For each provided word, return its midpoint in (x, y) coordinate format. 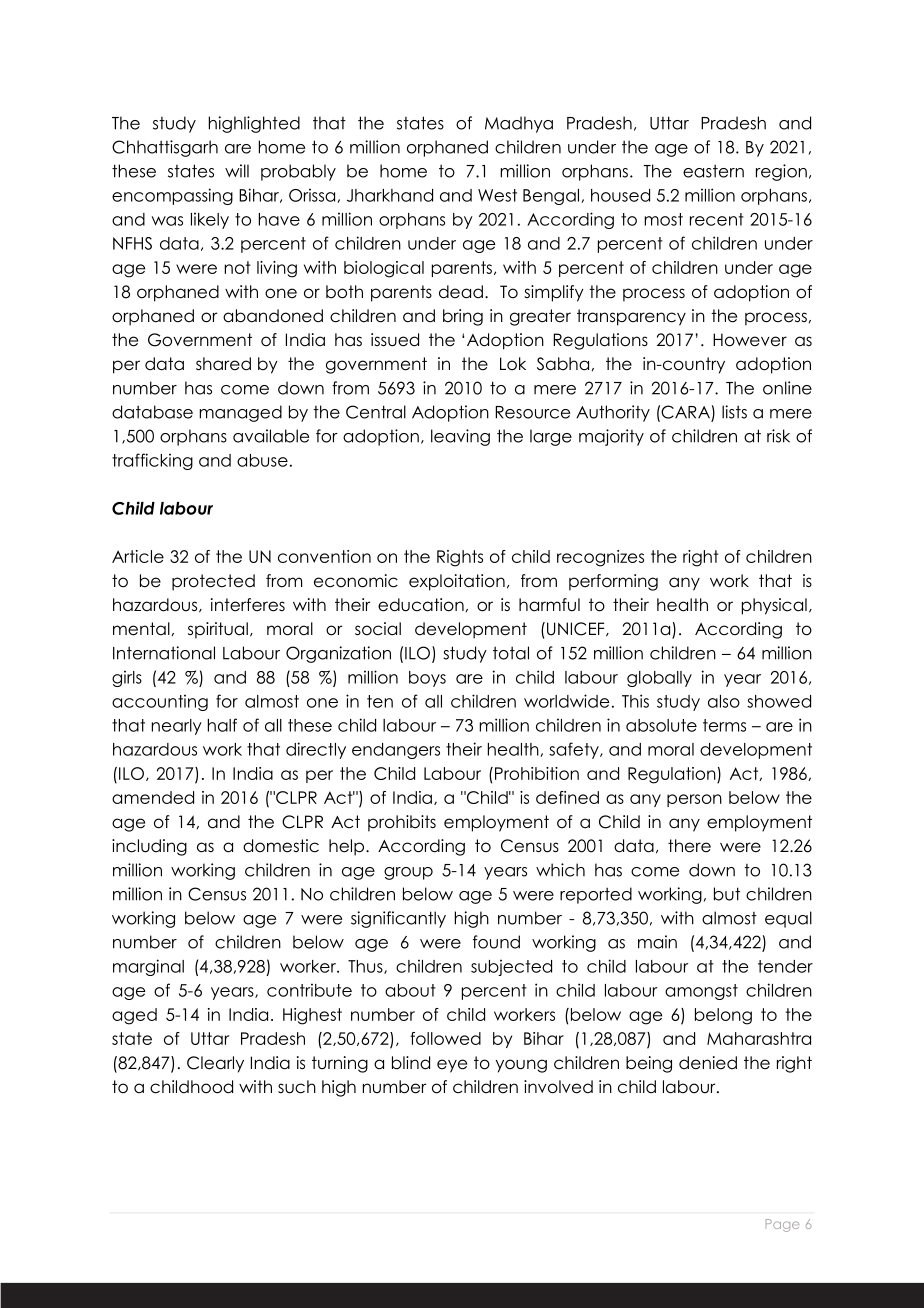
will (237, 171)
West (497, 195)
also (724, 701)
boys (427, 679)
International (164, 653)
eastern (713, 171)
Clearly (215, 1064)
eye (452, 1066)
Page (782, 1225)
